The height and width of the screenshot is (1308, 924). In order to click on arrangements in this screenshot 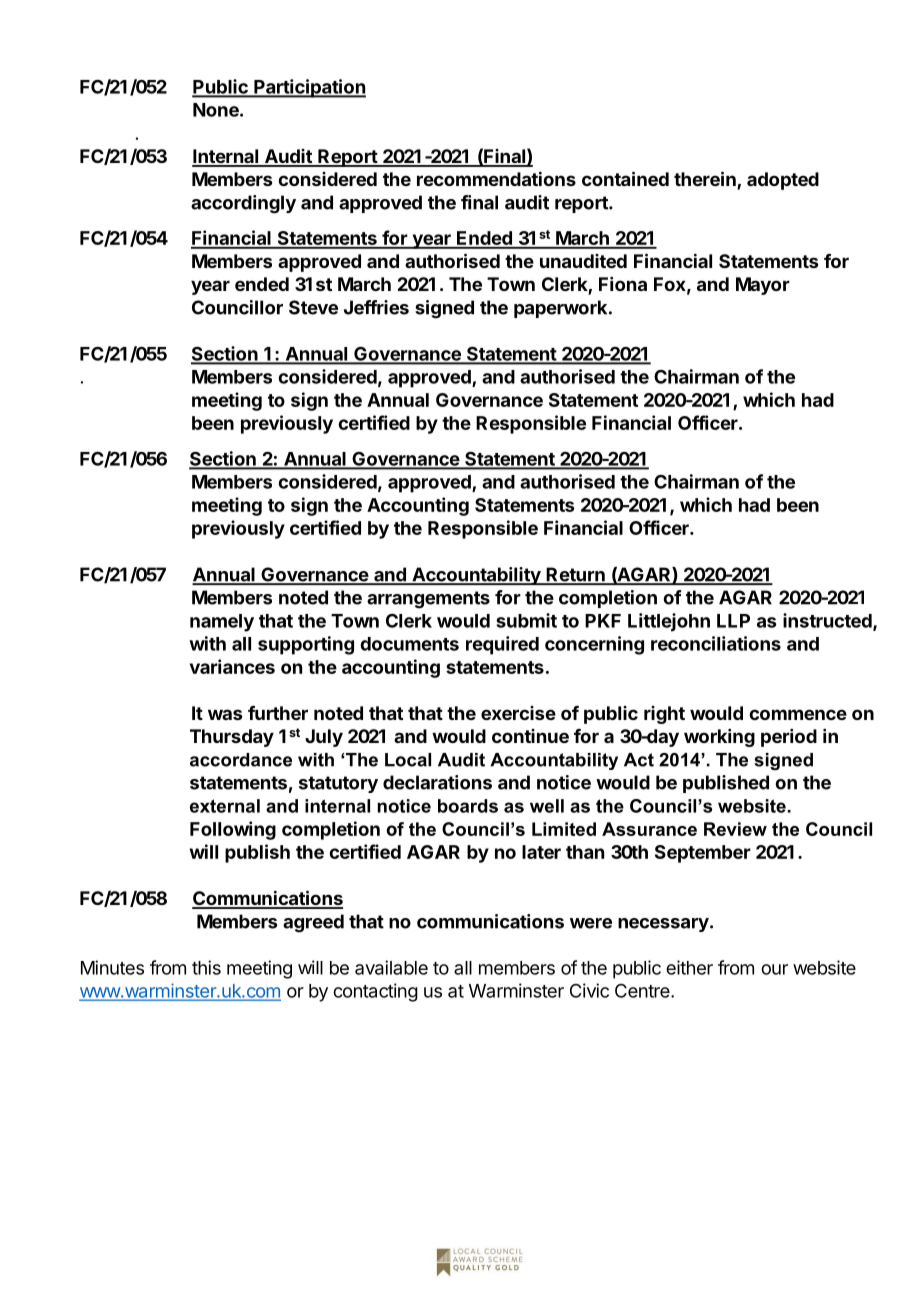, I will do `click(428, 600)`.
